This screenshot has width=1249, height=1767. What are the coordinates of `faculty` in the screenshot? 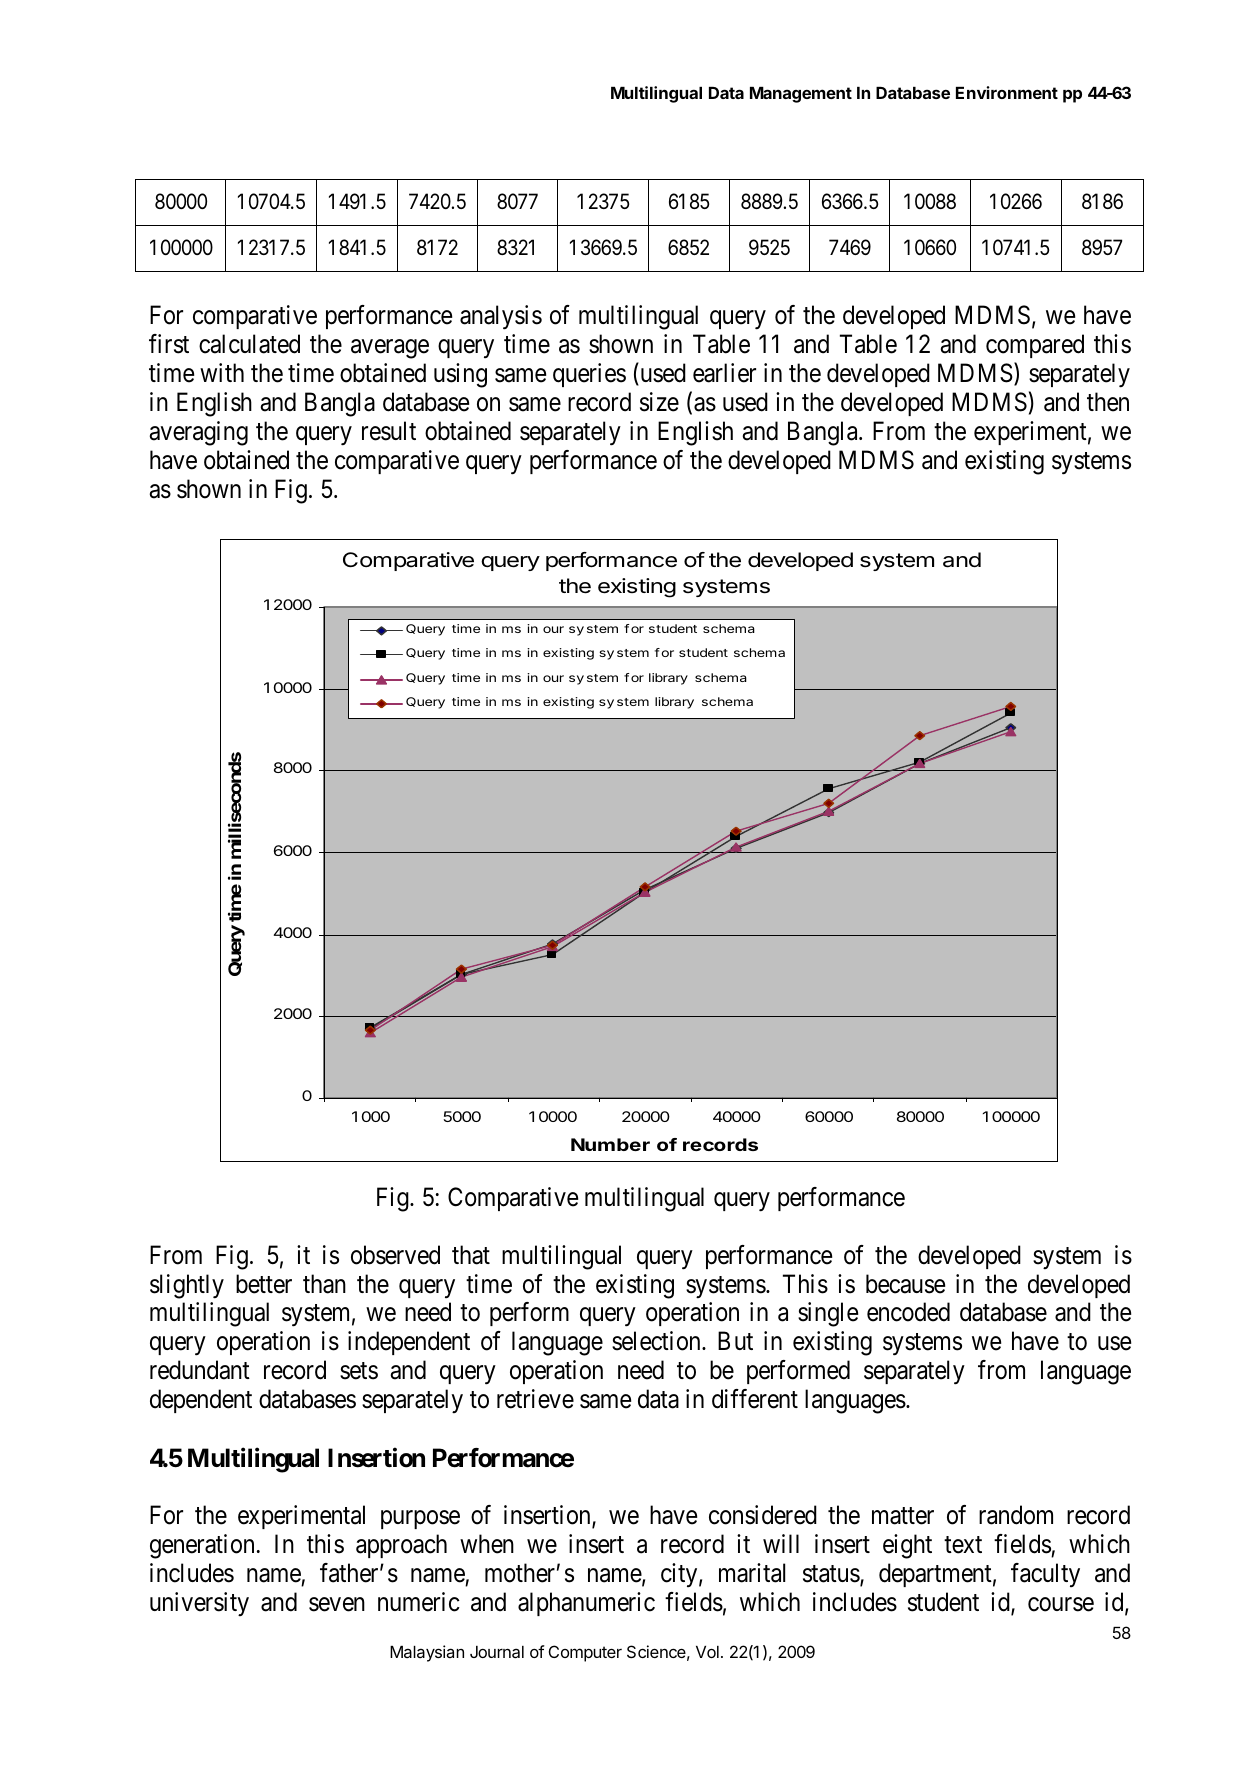 It's located at (1045, 1575).
